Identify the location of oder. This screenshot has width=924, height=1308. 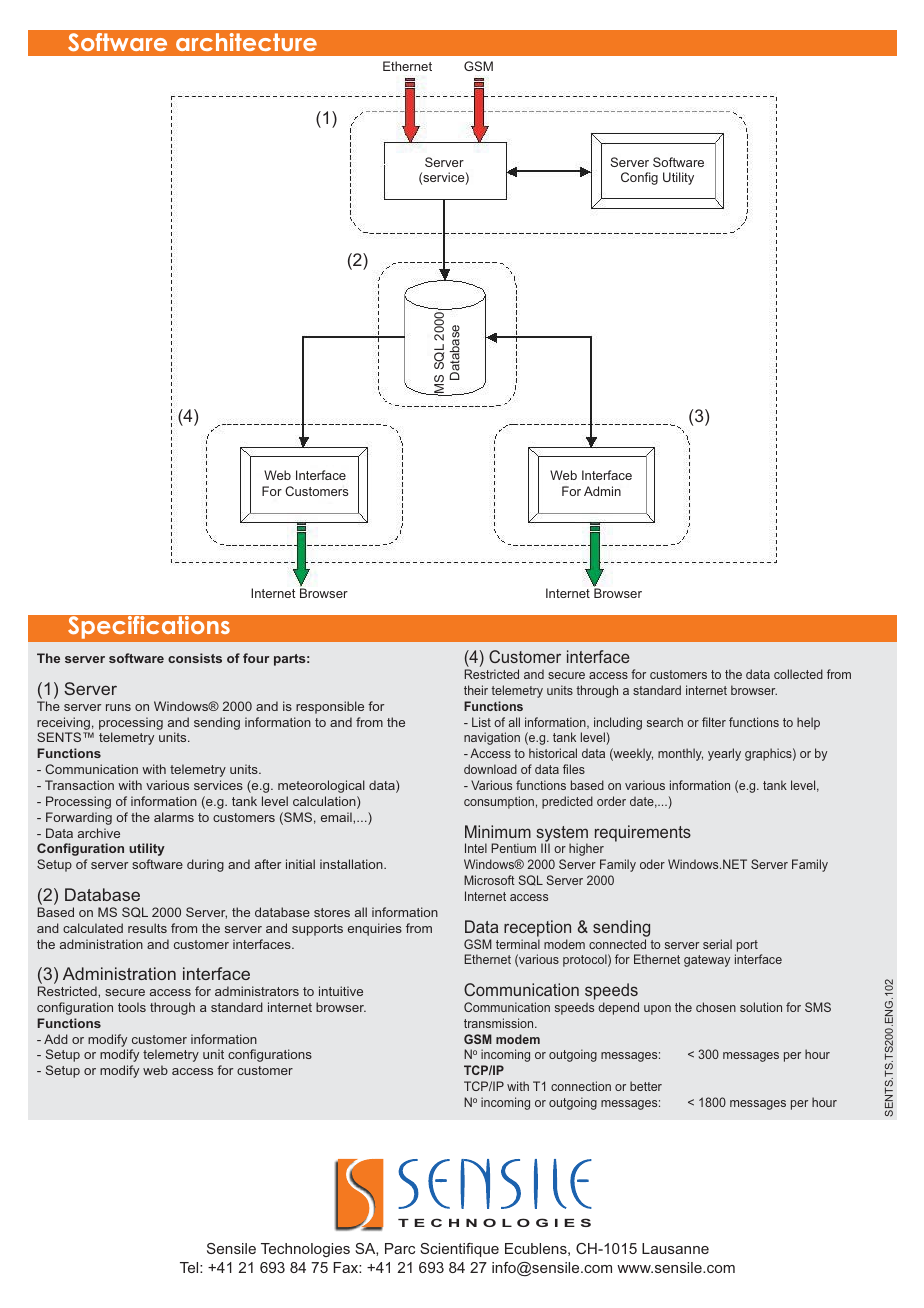
(652, 864).
